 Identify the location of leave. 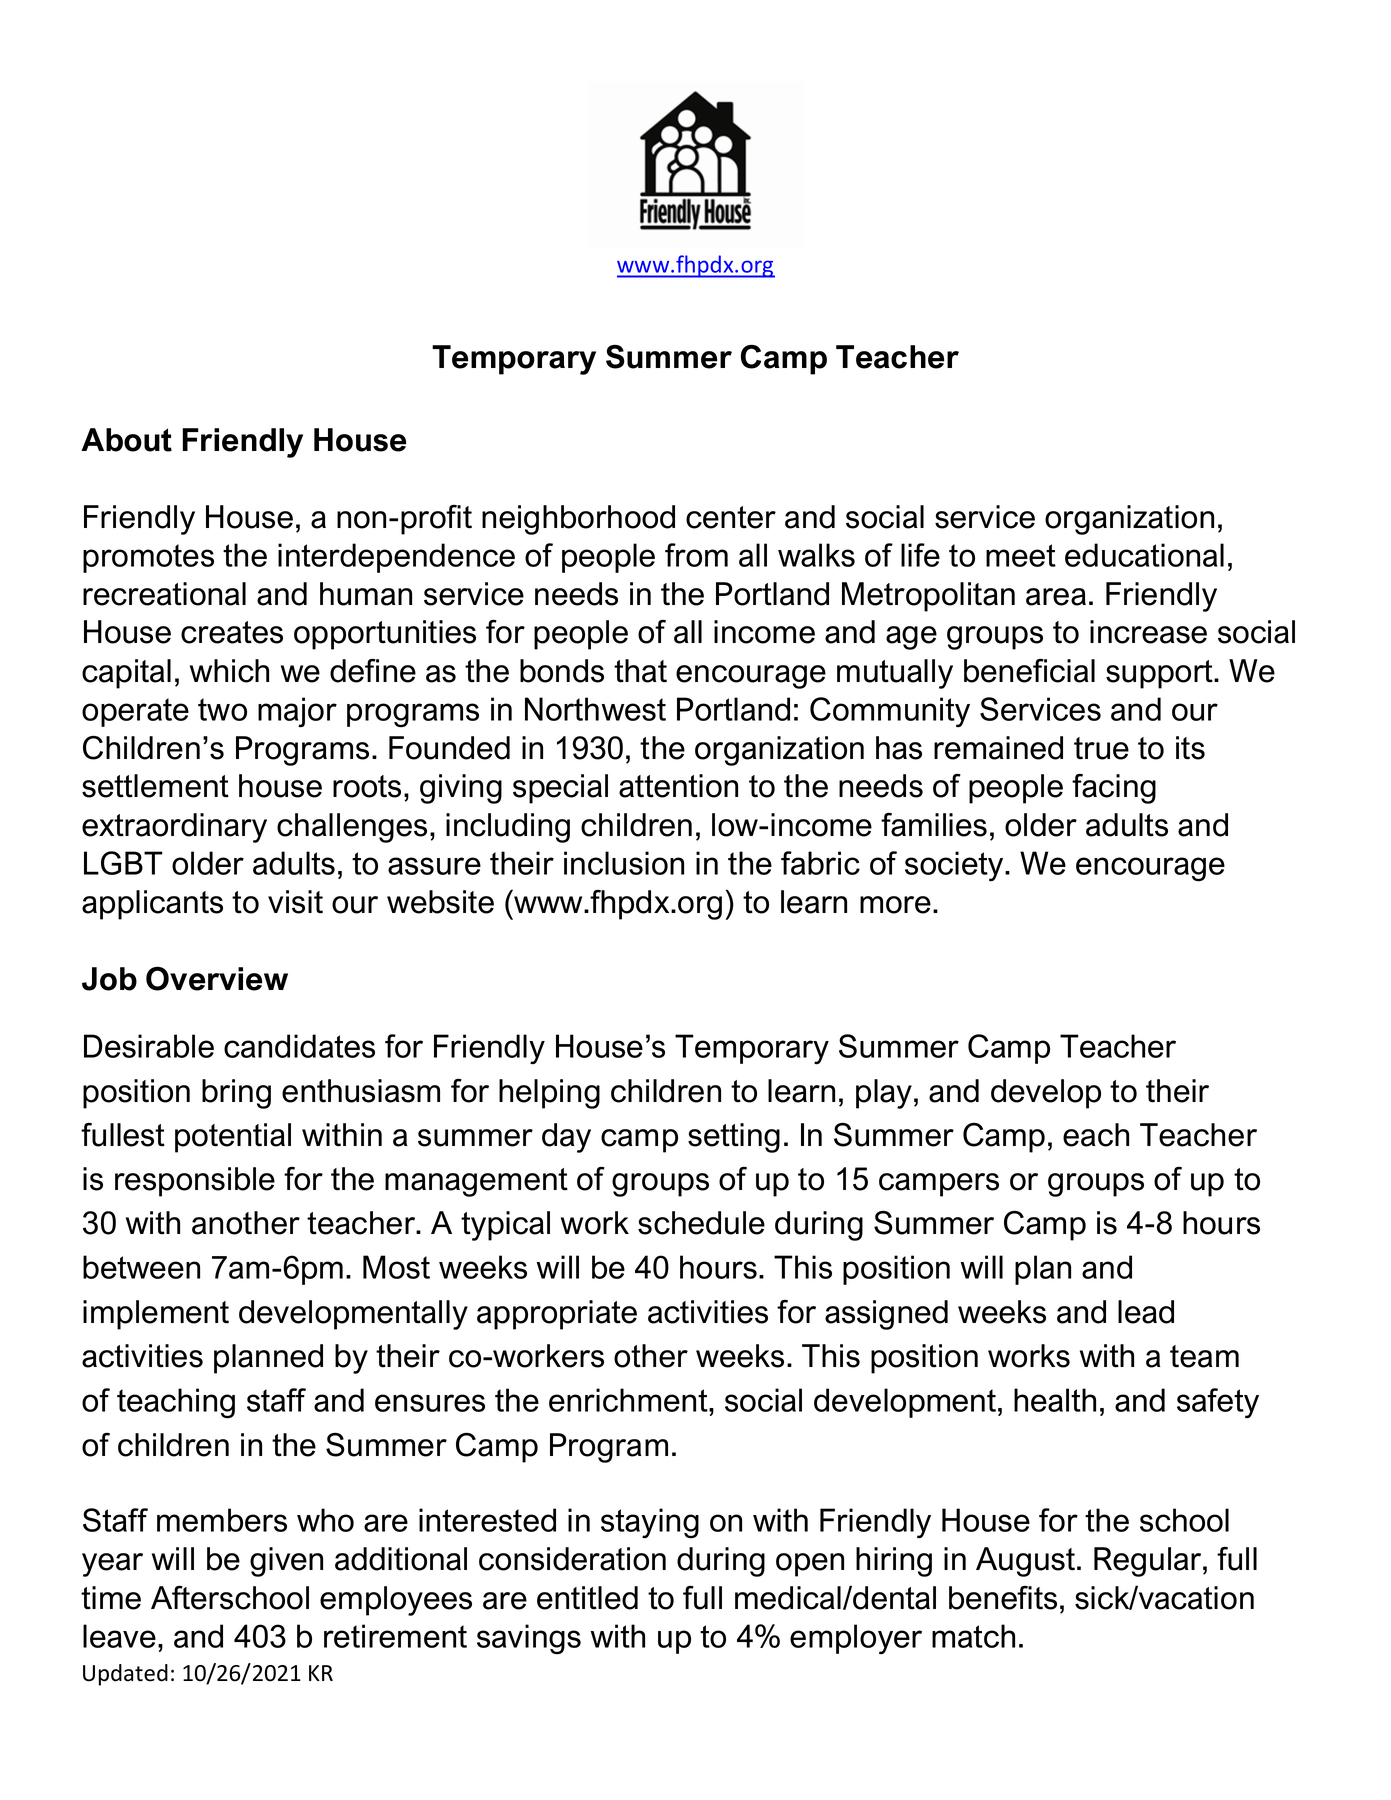
(119, 1636).
